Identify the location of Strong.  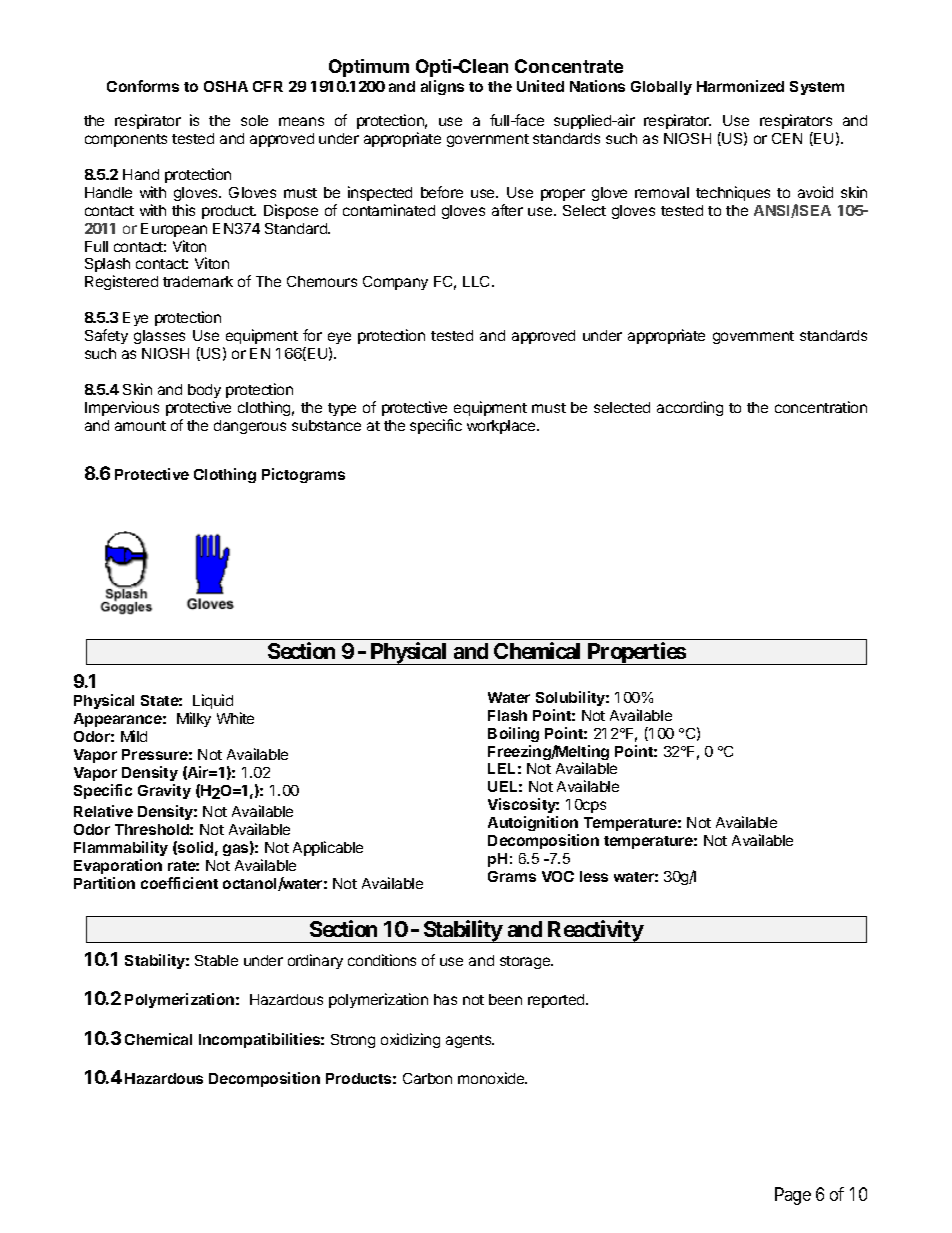
(353, 1041).
